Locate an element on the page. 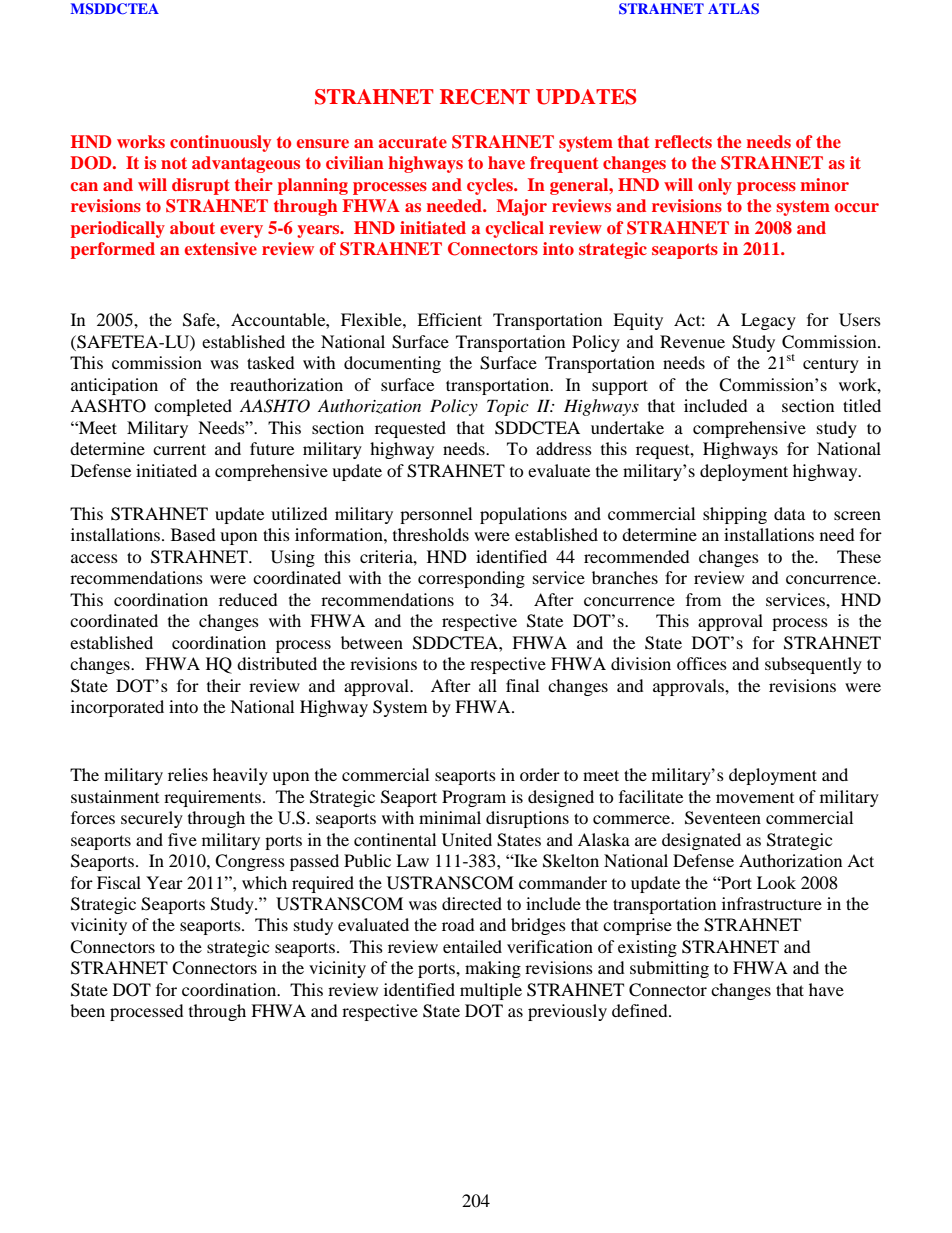 This image has height=1233, width=952. multiple is located at coordinates (491, 991).
